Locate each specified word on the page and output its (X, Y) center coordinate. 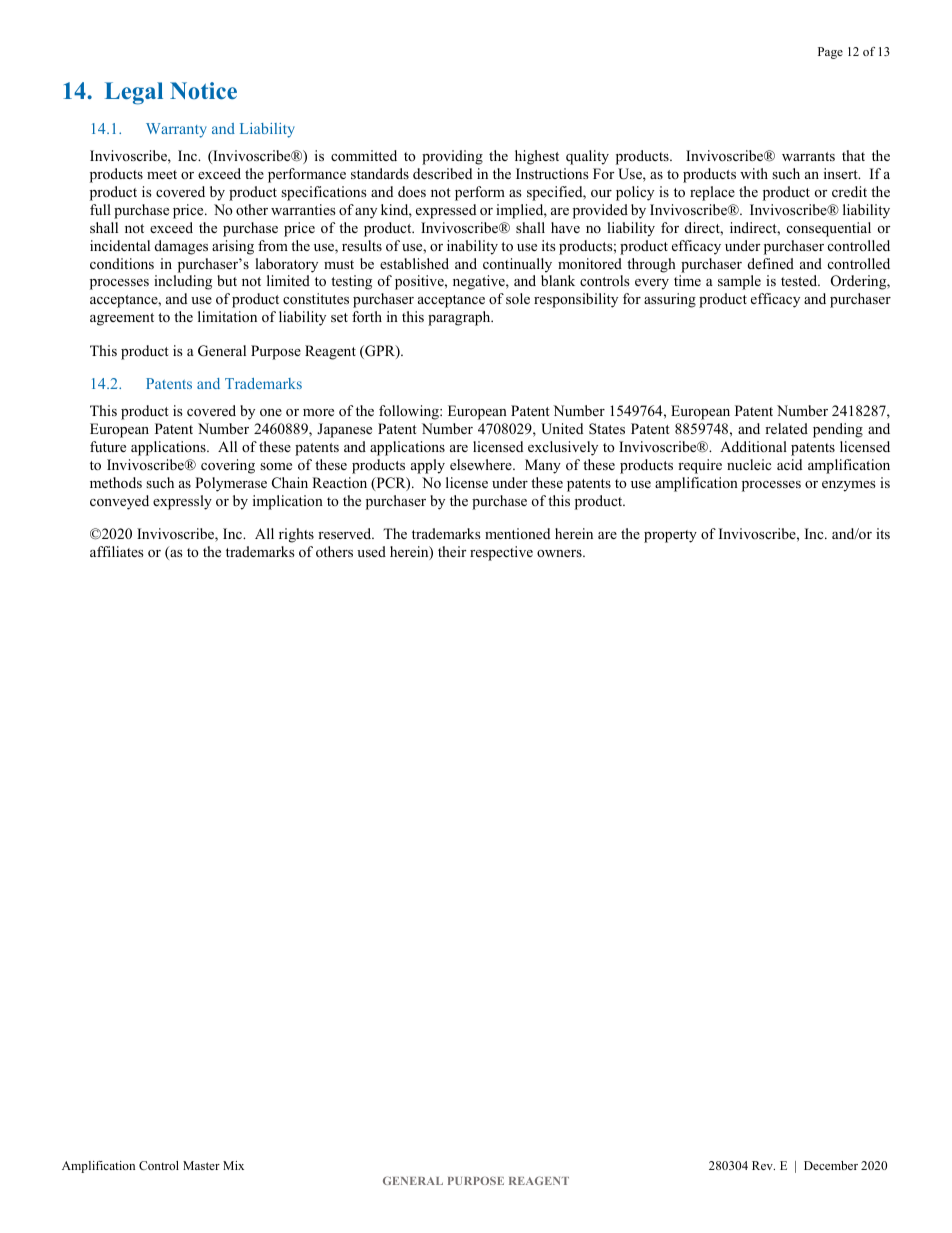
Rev (763, 1165)
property (670, 536)
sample (739, 282)
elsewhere (482, 464)
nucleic (749, 464)
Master (201, 1165)
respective (501, 553)
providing (452, 157)
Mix (233, 1165)
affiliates (117, 551)
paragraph (460, 318)
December (831, 1165)
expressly (182, 502)
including (183, 282)
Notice (203, 91)
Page (830, 53)
